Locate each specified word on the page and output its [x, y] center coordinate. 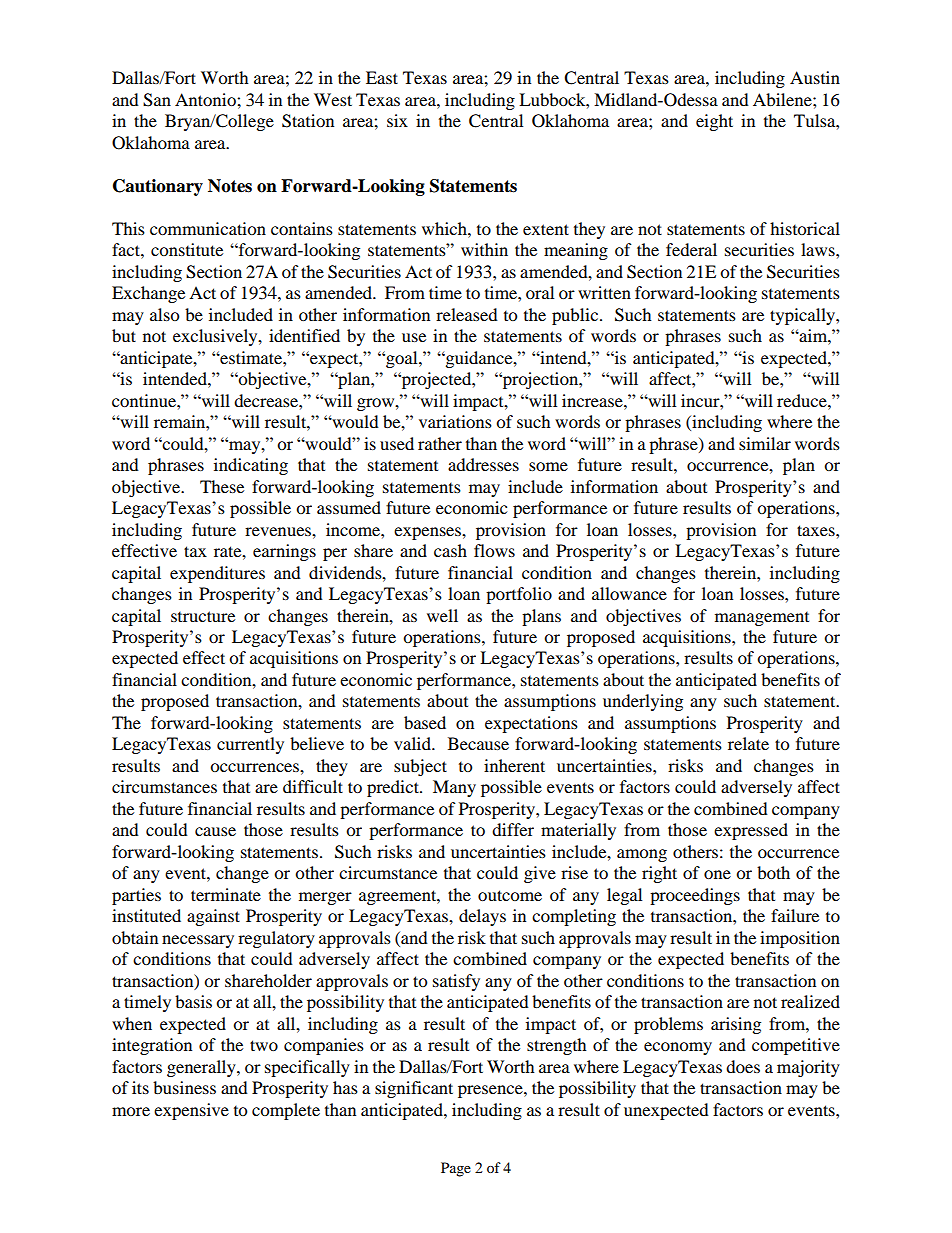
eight [714, 122]
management [762, 619]
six [397, 120]
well [442, 615]
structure [203, 616]
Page [456, 1169]
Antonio [206, 99]
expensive [191, 1111]
